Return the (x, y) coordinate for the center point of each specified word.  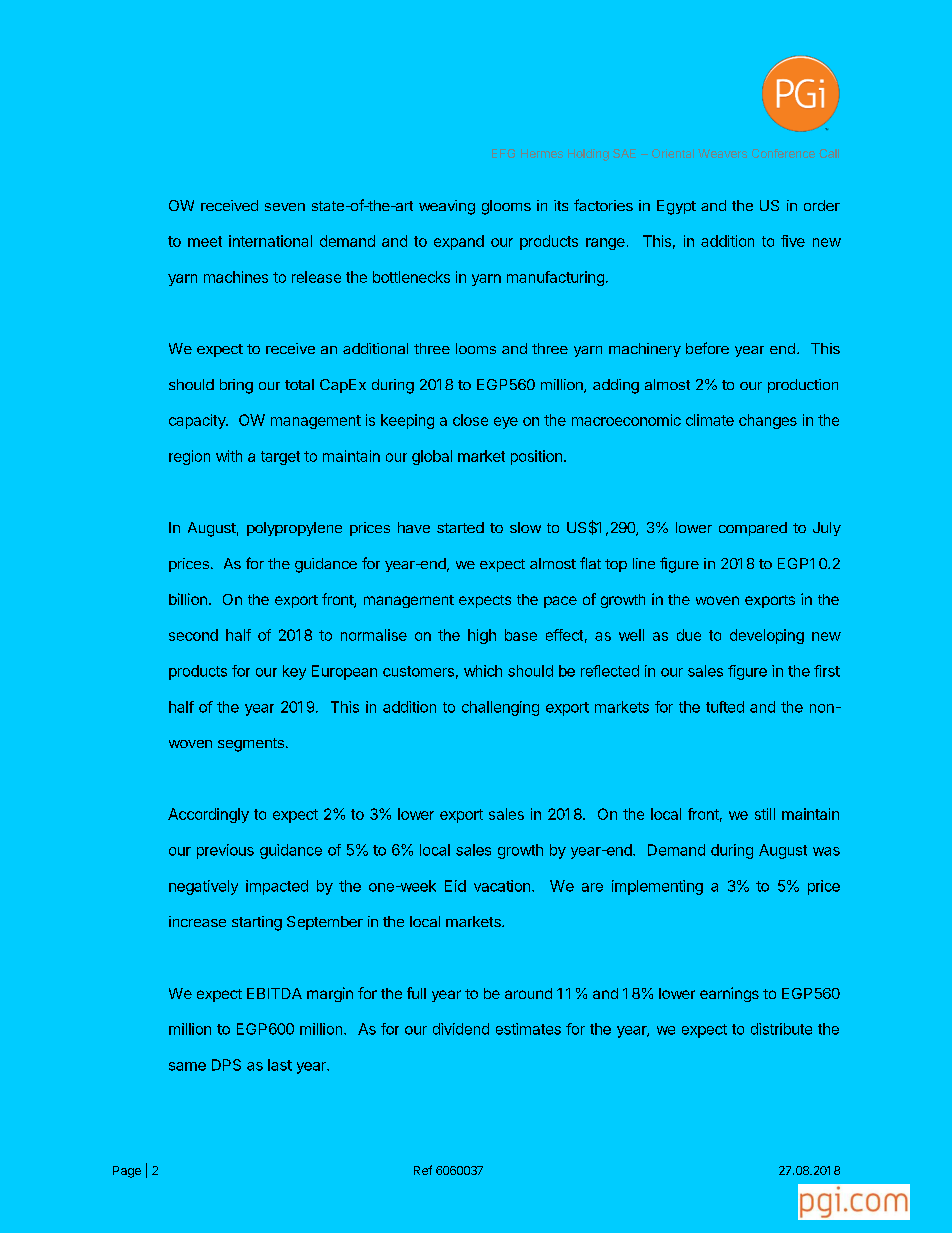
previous (225, 851)
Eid (455, 886)
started (460, 527)
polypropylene (294, 529)
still (765, 814)
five (793, 241)
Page (127, 1172)
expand (459, 242)
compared (753, 529)
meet (205, 241)
